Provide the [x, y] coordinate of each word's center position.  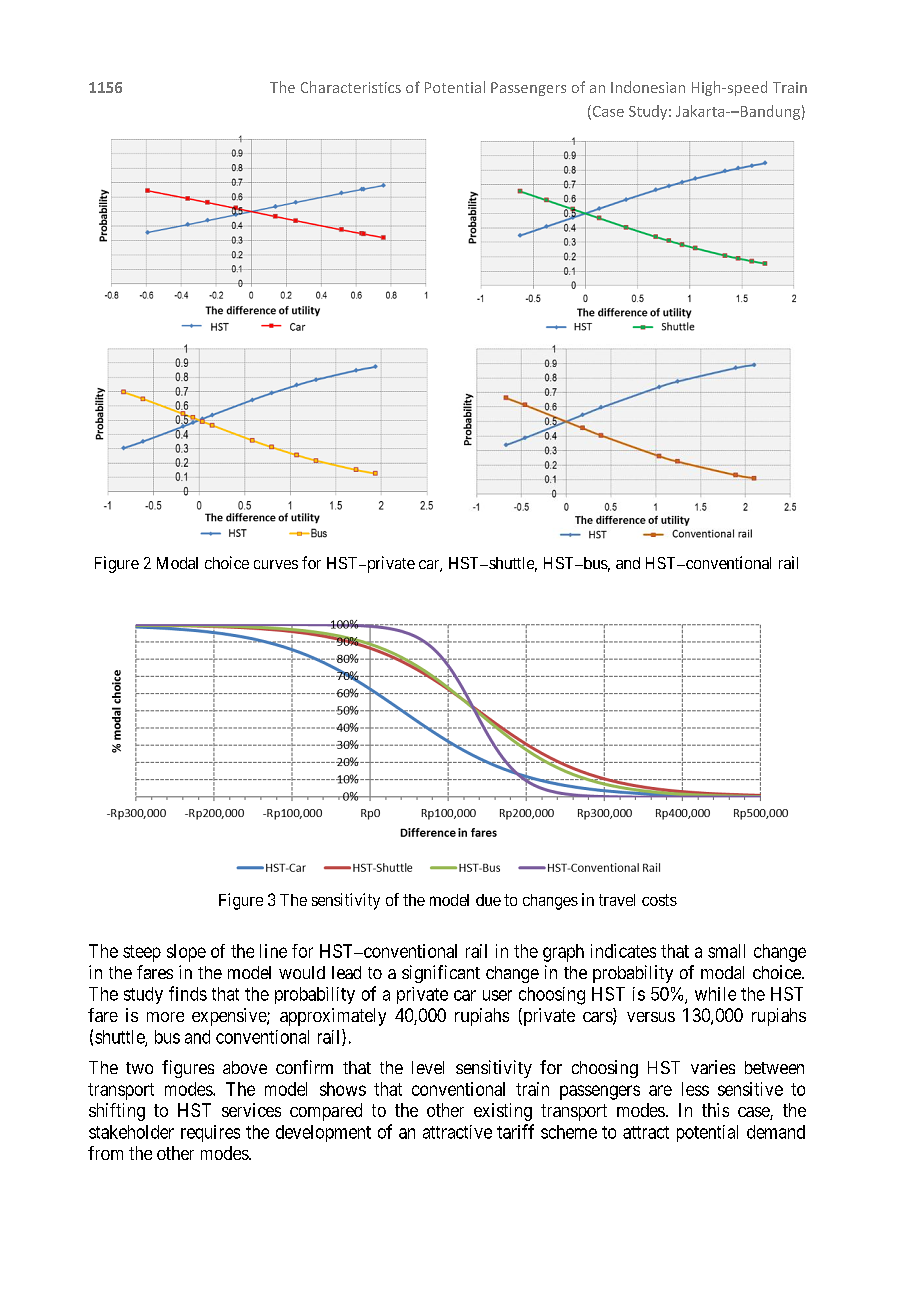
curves [276, 564]
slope [186, 953]
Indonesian [648, 87]
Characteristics [351, 87]
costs [659, 900]
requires [210, 1133]
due [488, 900]
